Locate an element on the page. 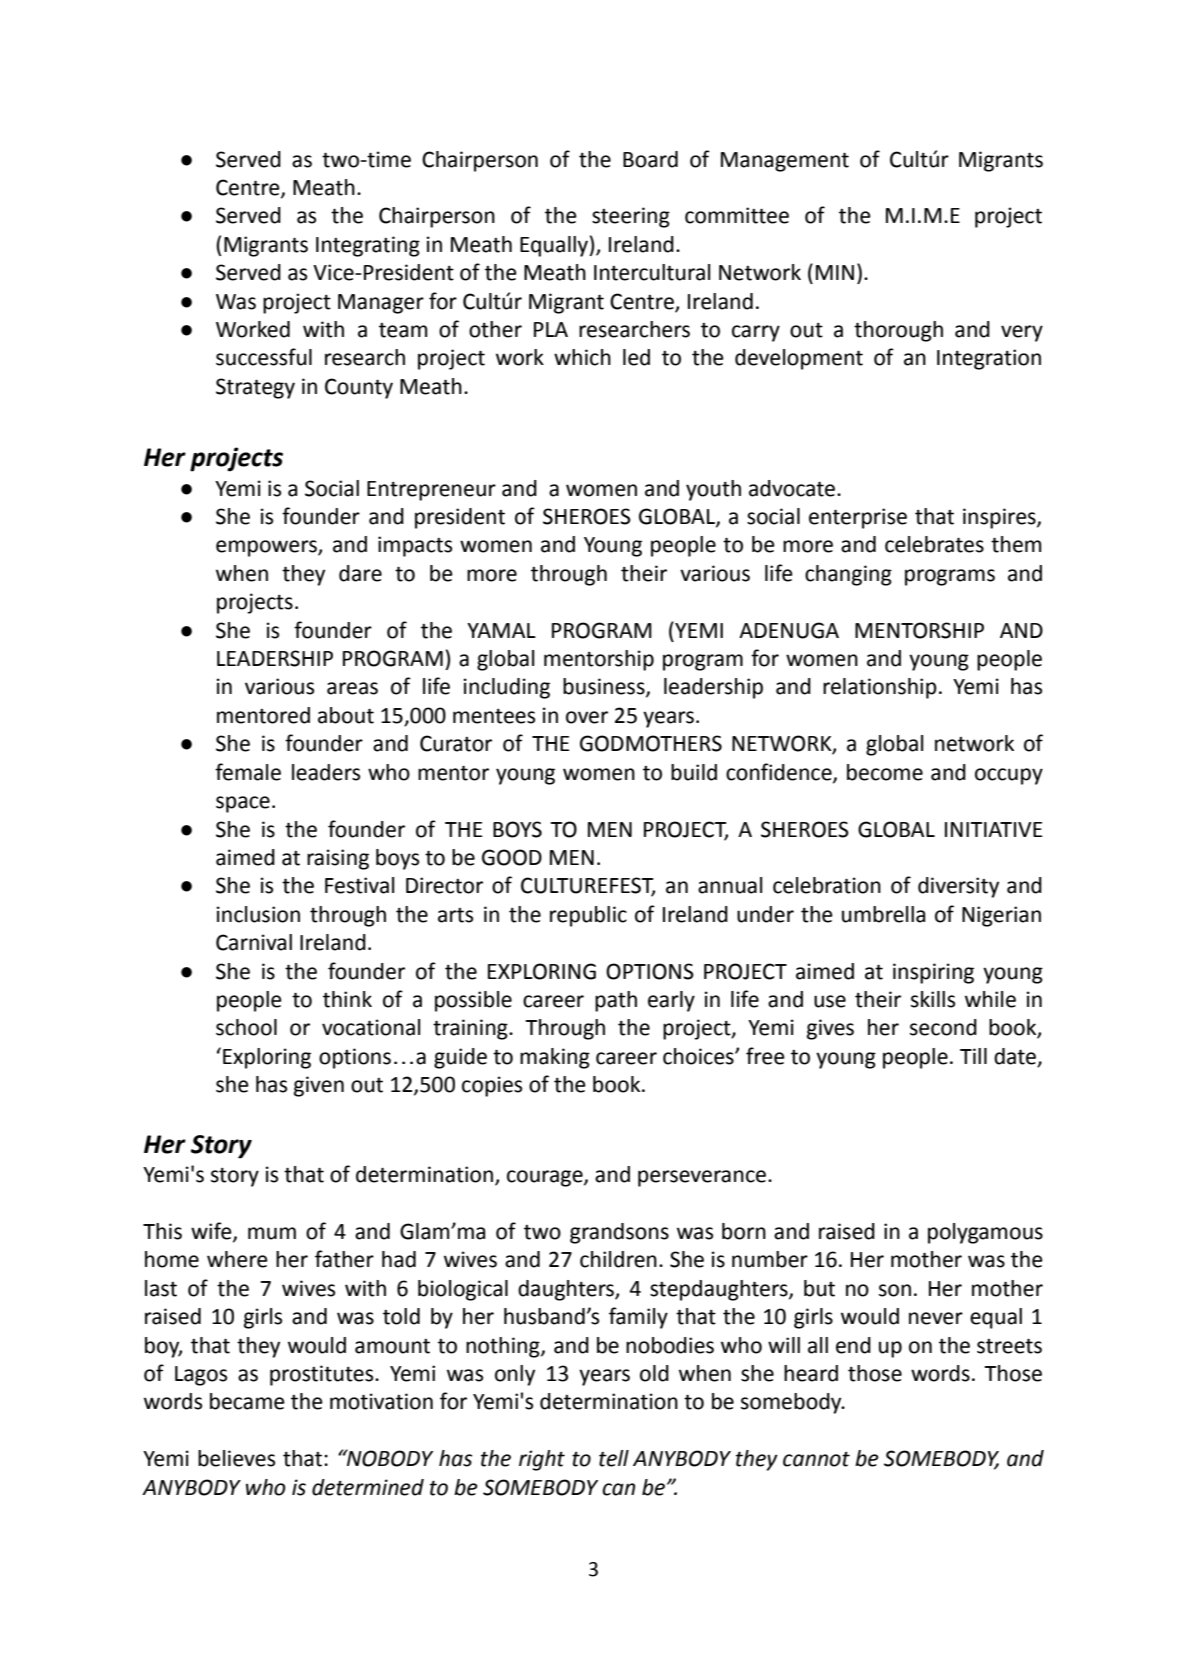 The image size is (1189, 1679). believes is located at coordinates (236, 1458).
